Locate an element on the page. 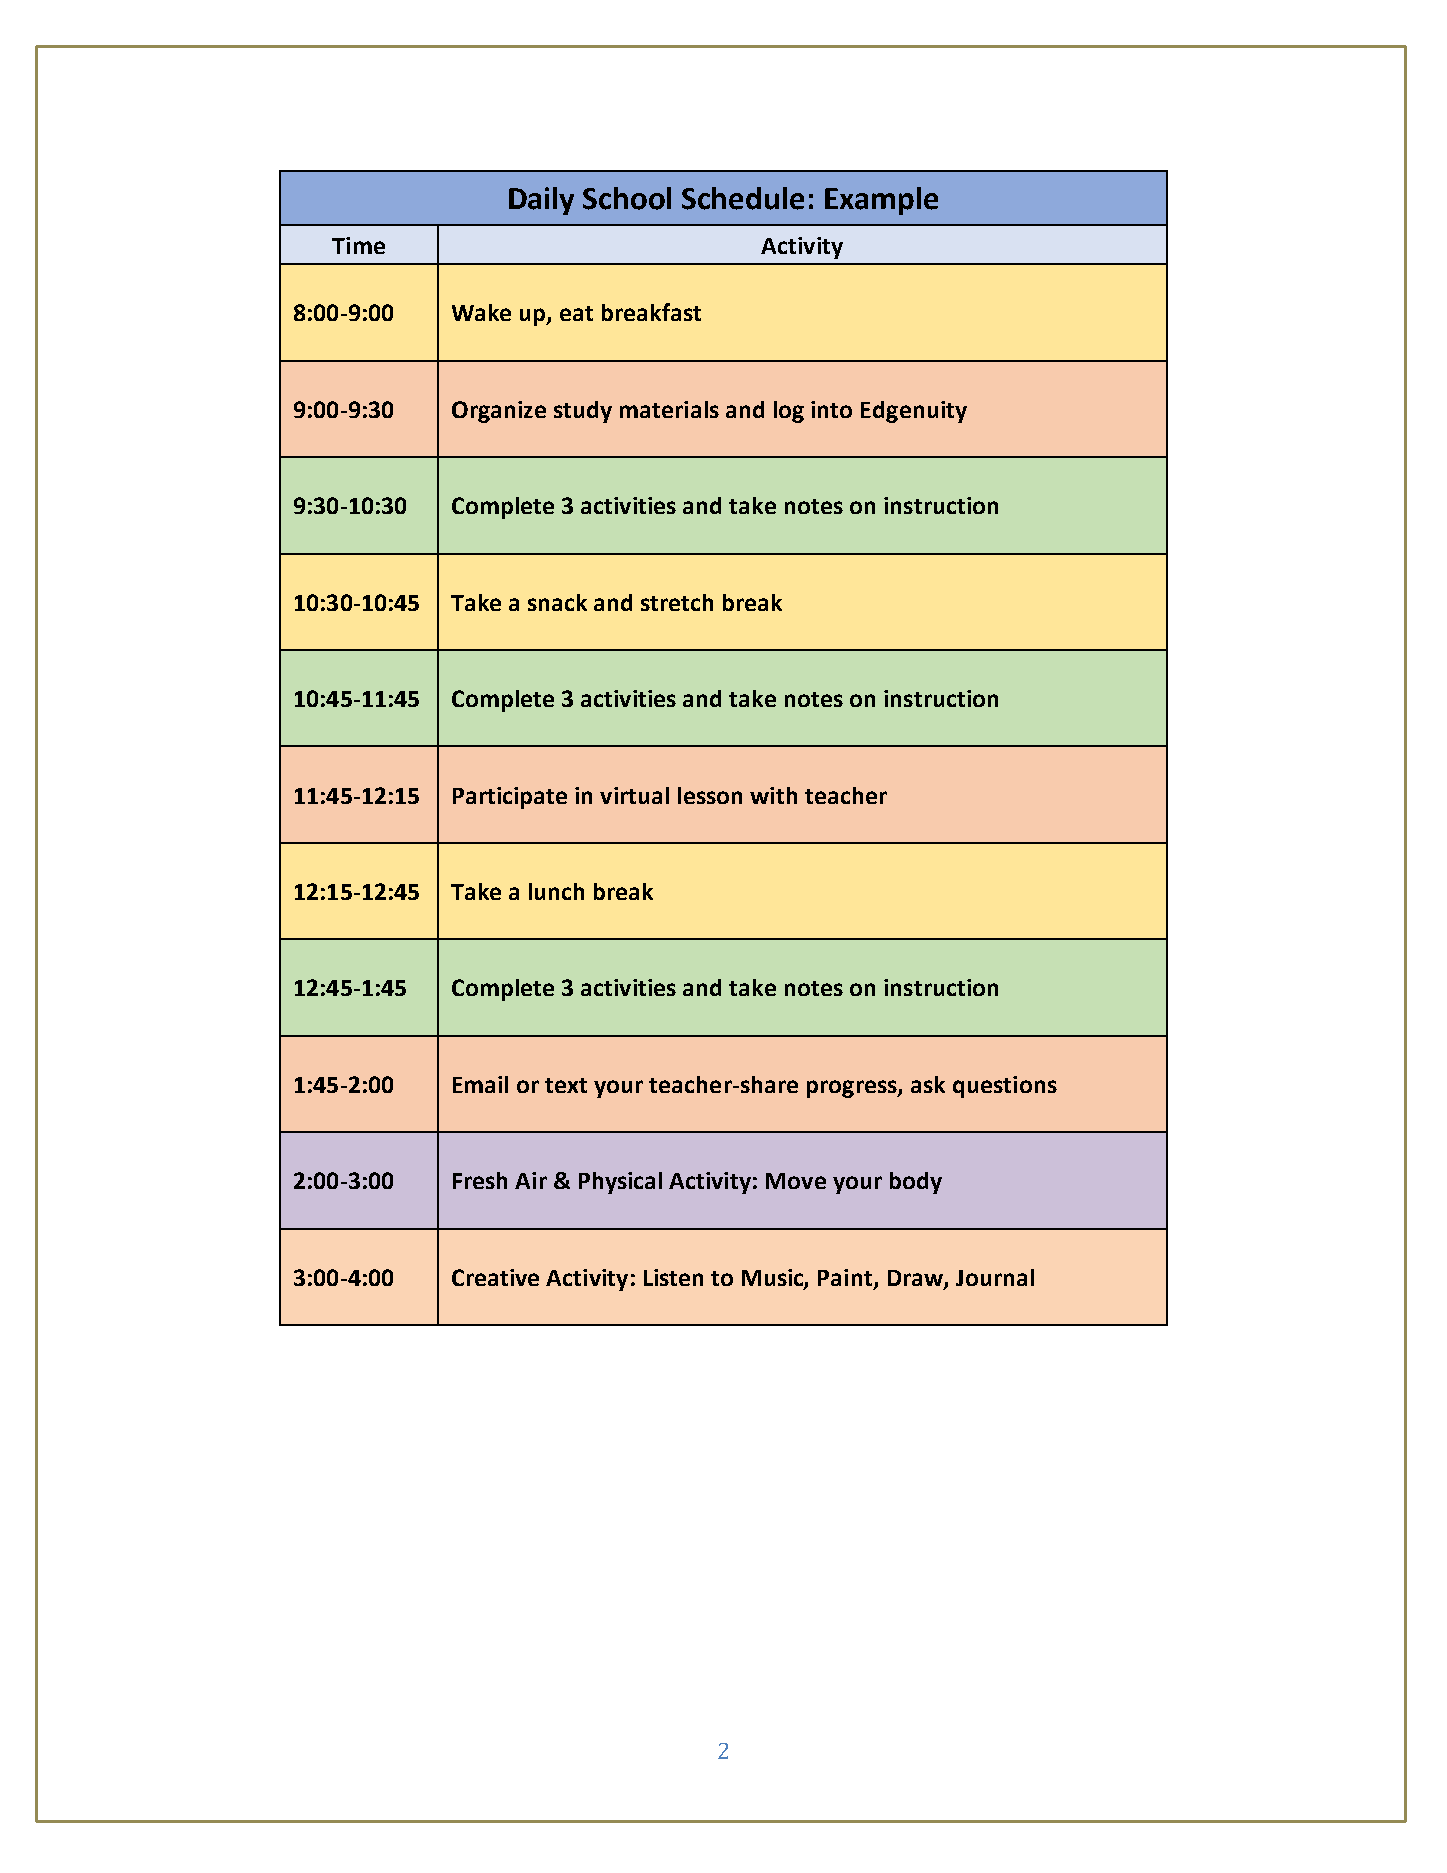 This document has width=1447, height=1873. ask is located at coordinates (928, 1084).
